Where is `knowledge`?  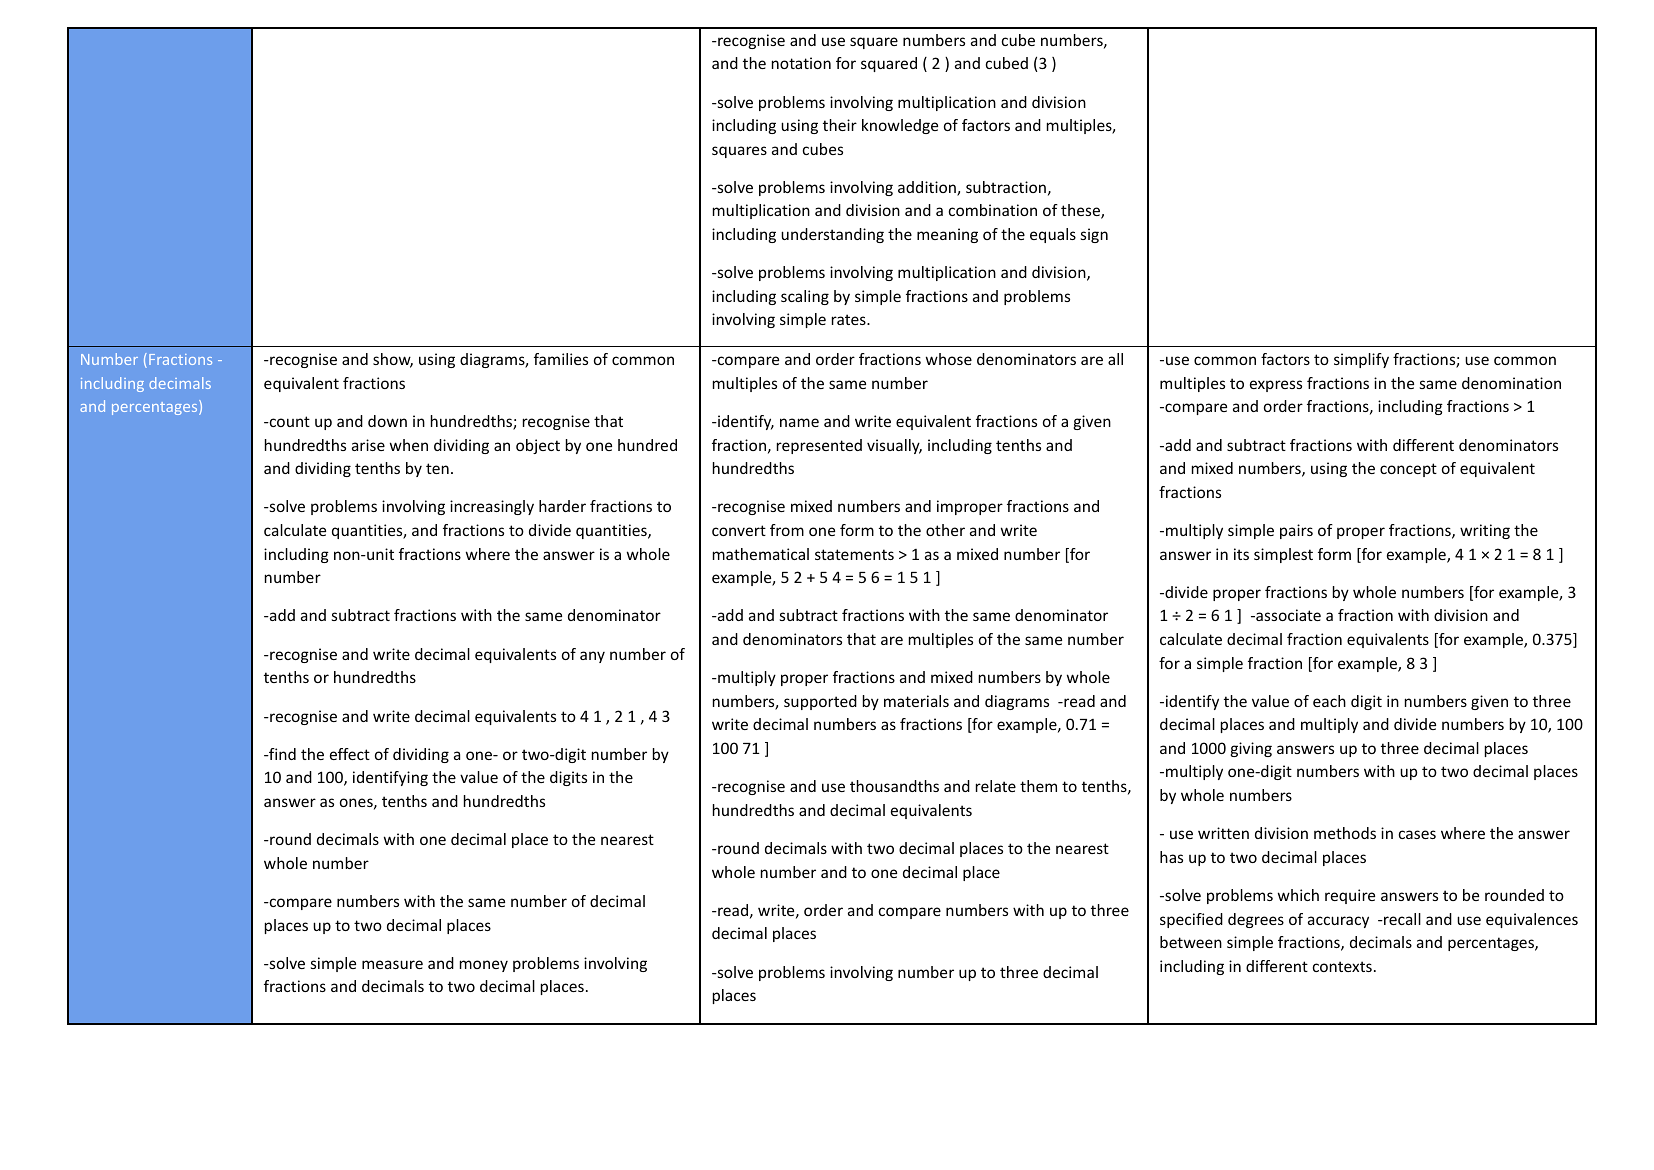
knowledge is located at coordinates (900, 126).
